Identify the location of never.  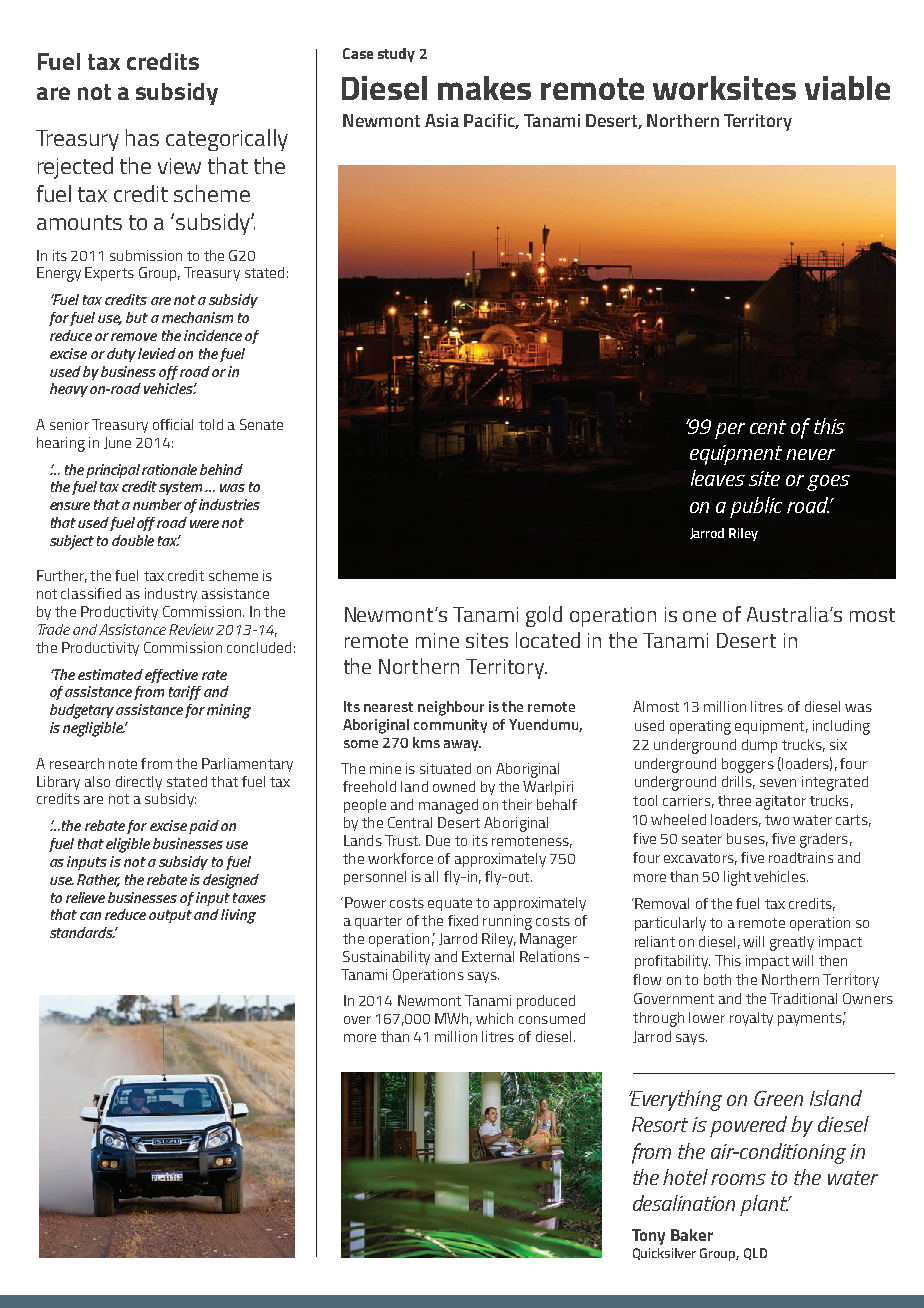
(810, 454).
